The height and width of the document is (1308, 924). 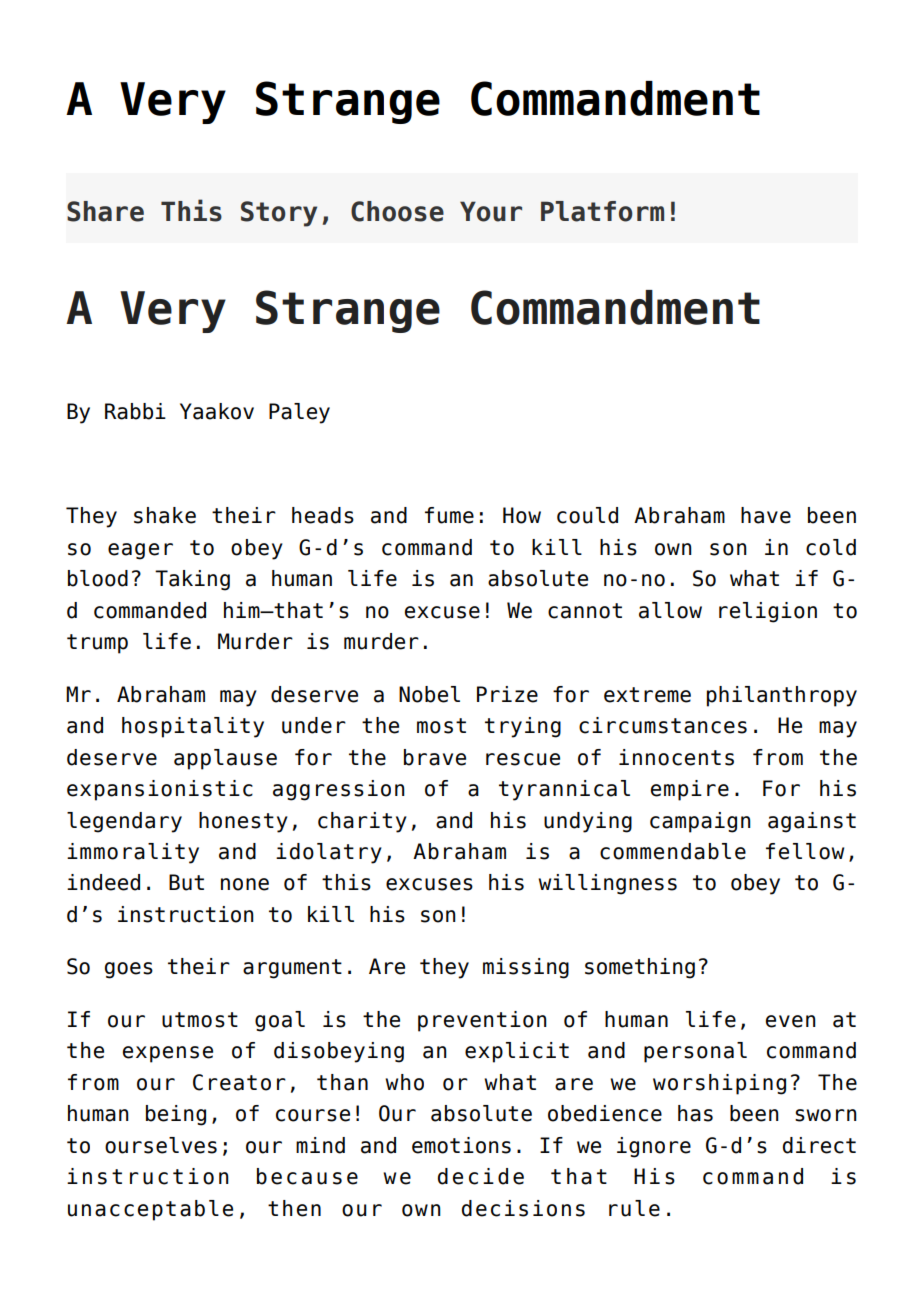 I want to click on have, so click(x=766, y=515).
